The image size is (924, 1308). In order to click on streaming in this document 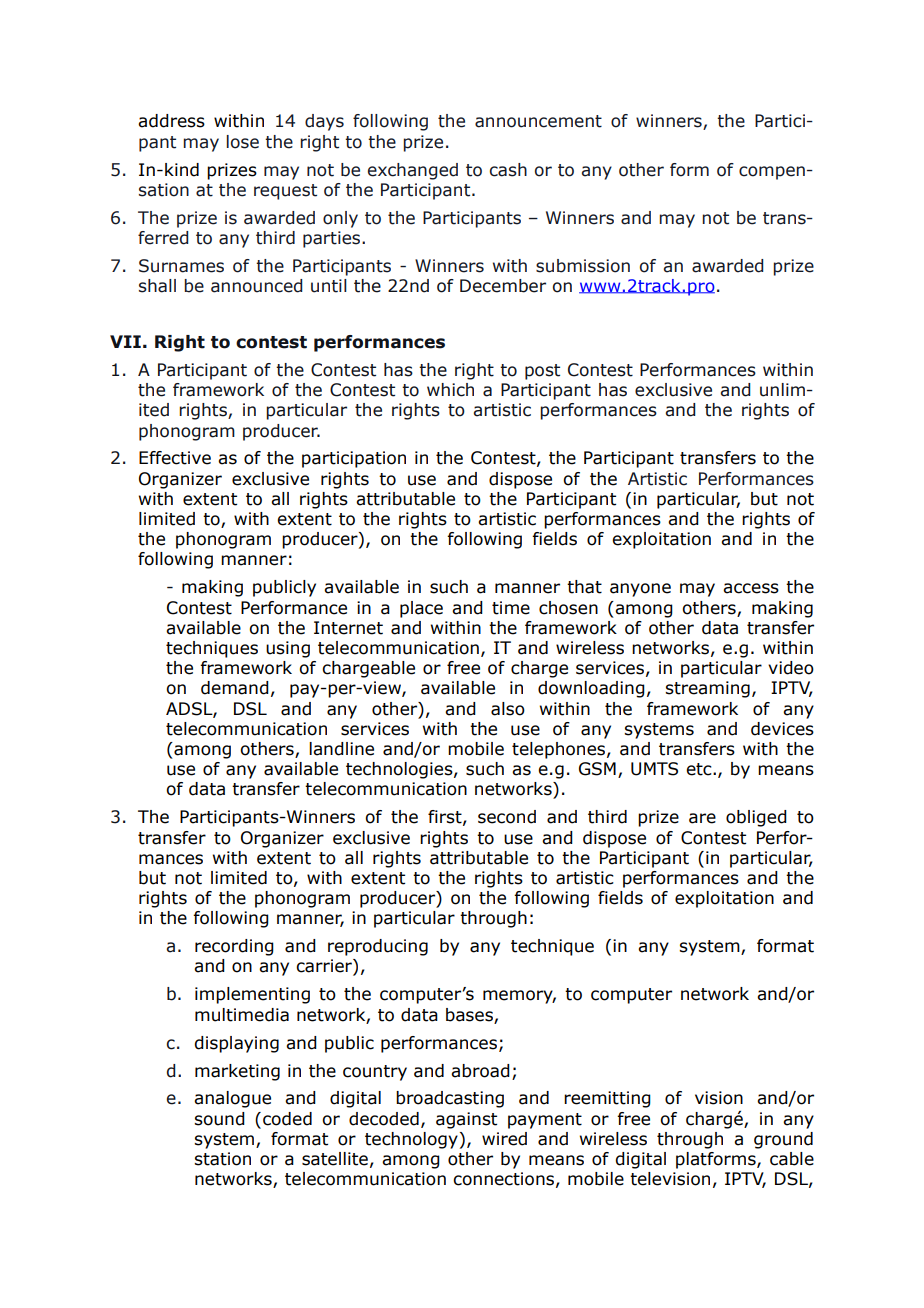, I will do `click(707, 689)`.
